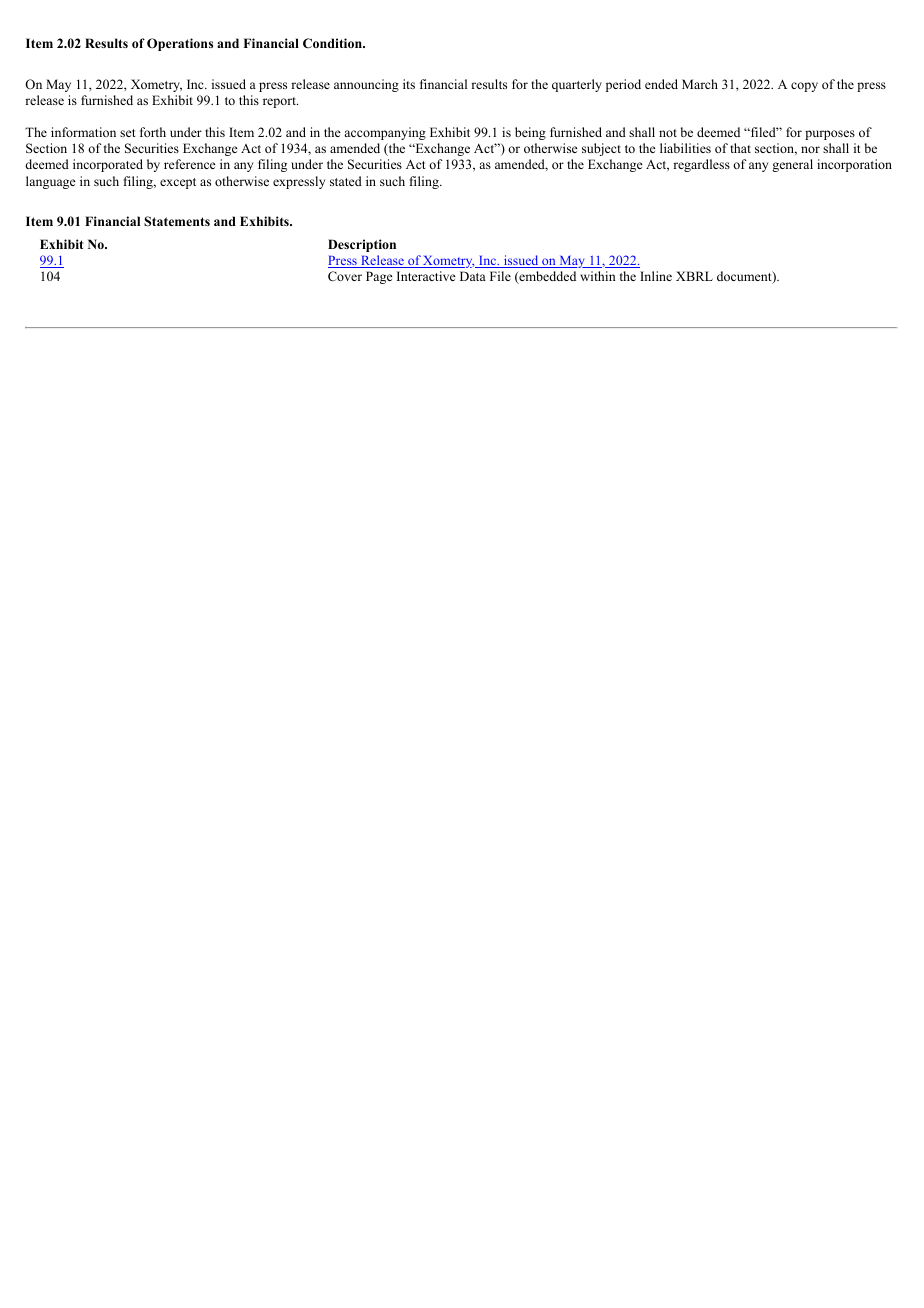 The image size is (924, 1308). Describe the element at coordinates (345, 276) in the screenshot. I see `Cover` at that location.
